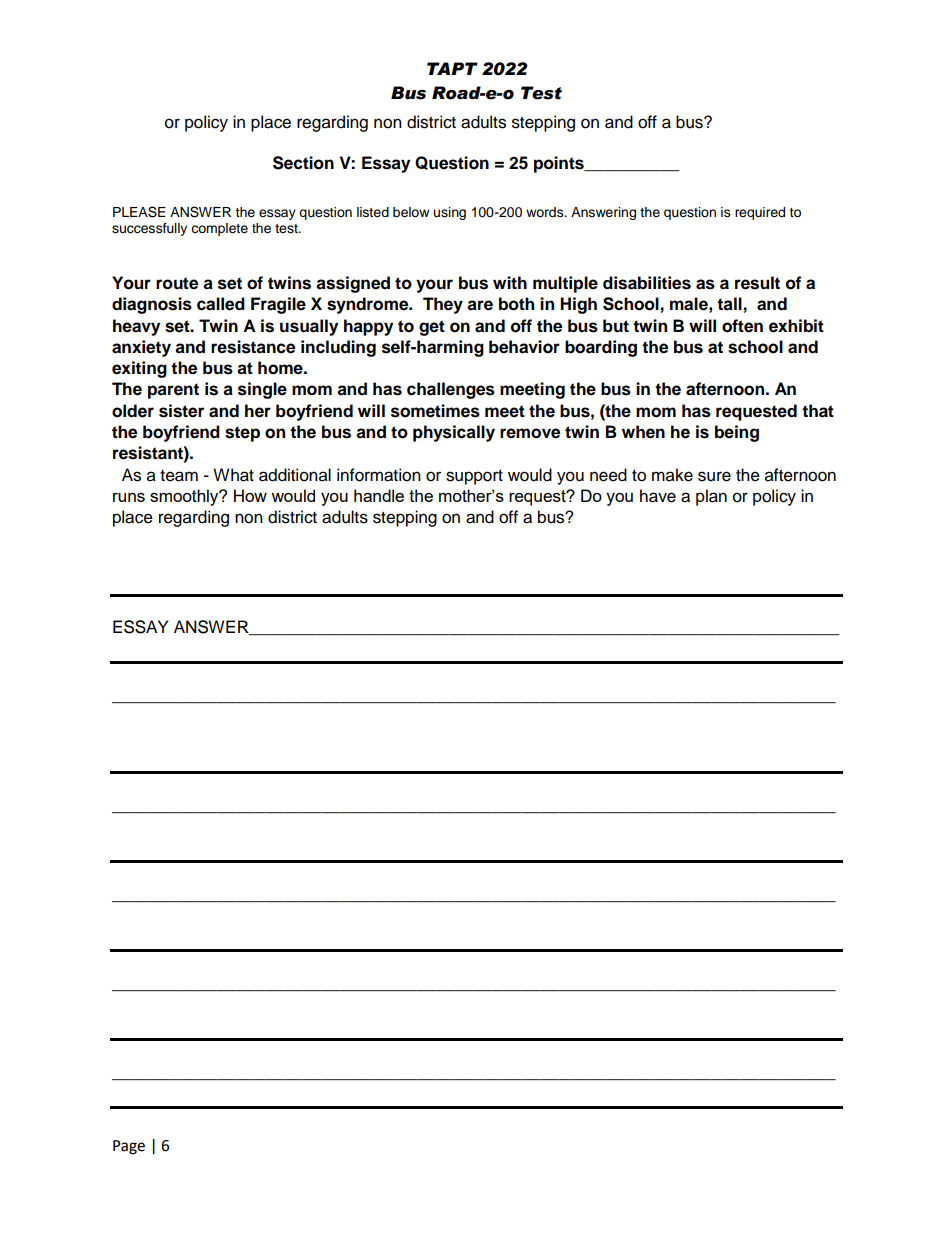 Image resolution: width=952 pixels, height=1233 pixels. I want to click on complete, so click(219, 229).
